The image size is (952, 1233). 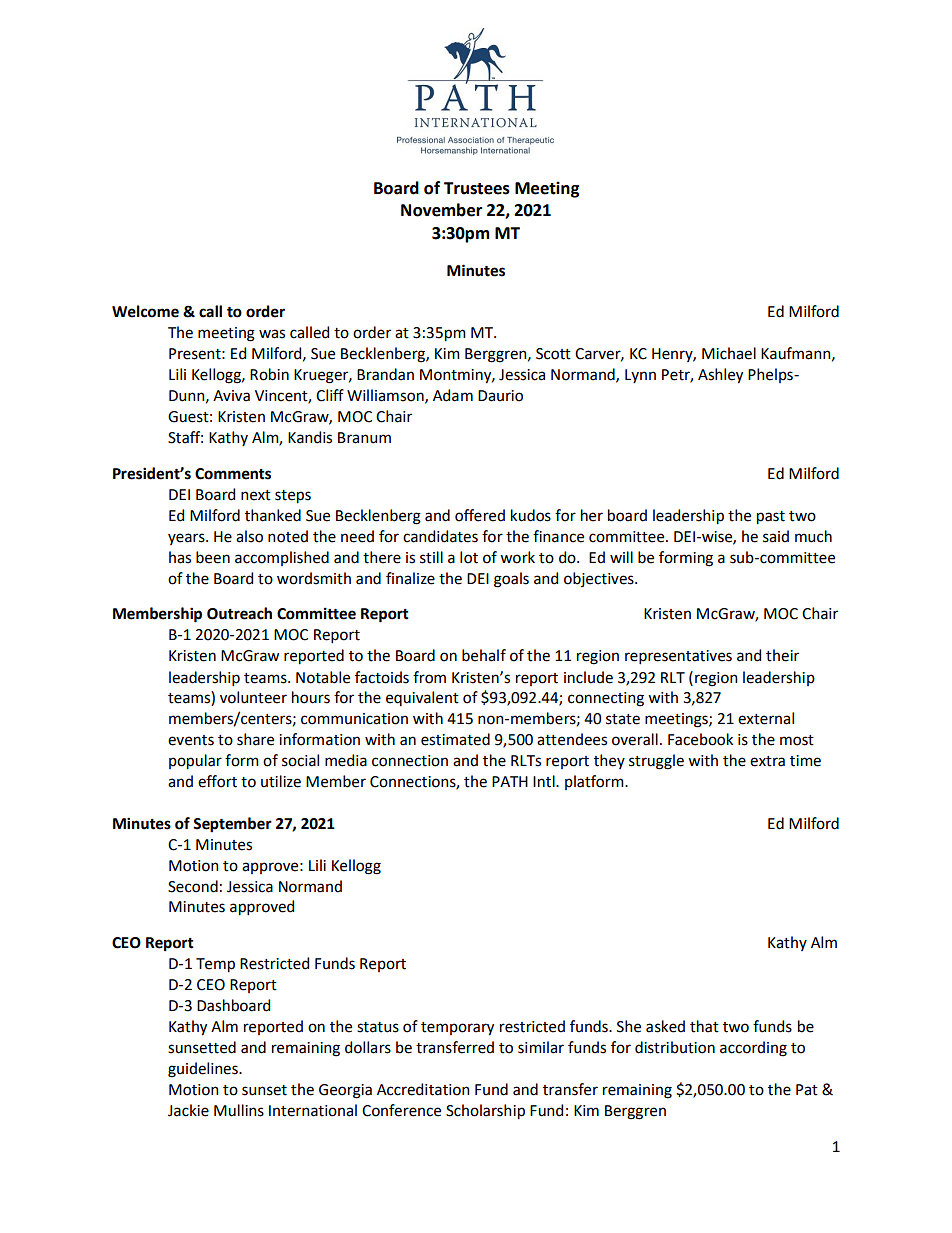 I want to click on Welcome, so click(x=145, y=311).
